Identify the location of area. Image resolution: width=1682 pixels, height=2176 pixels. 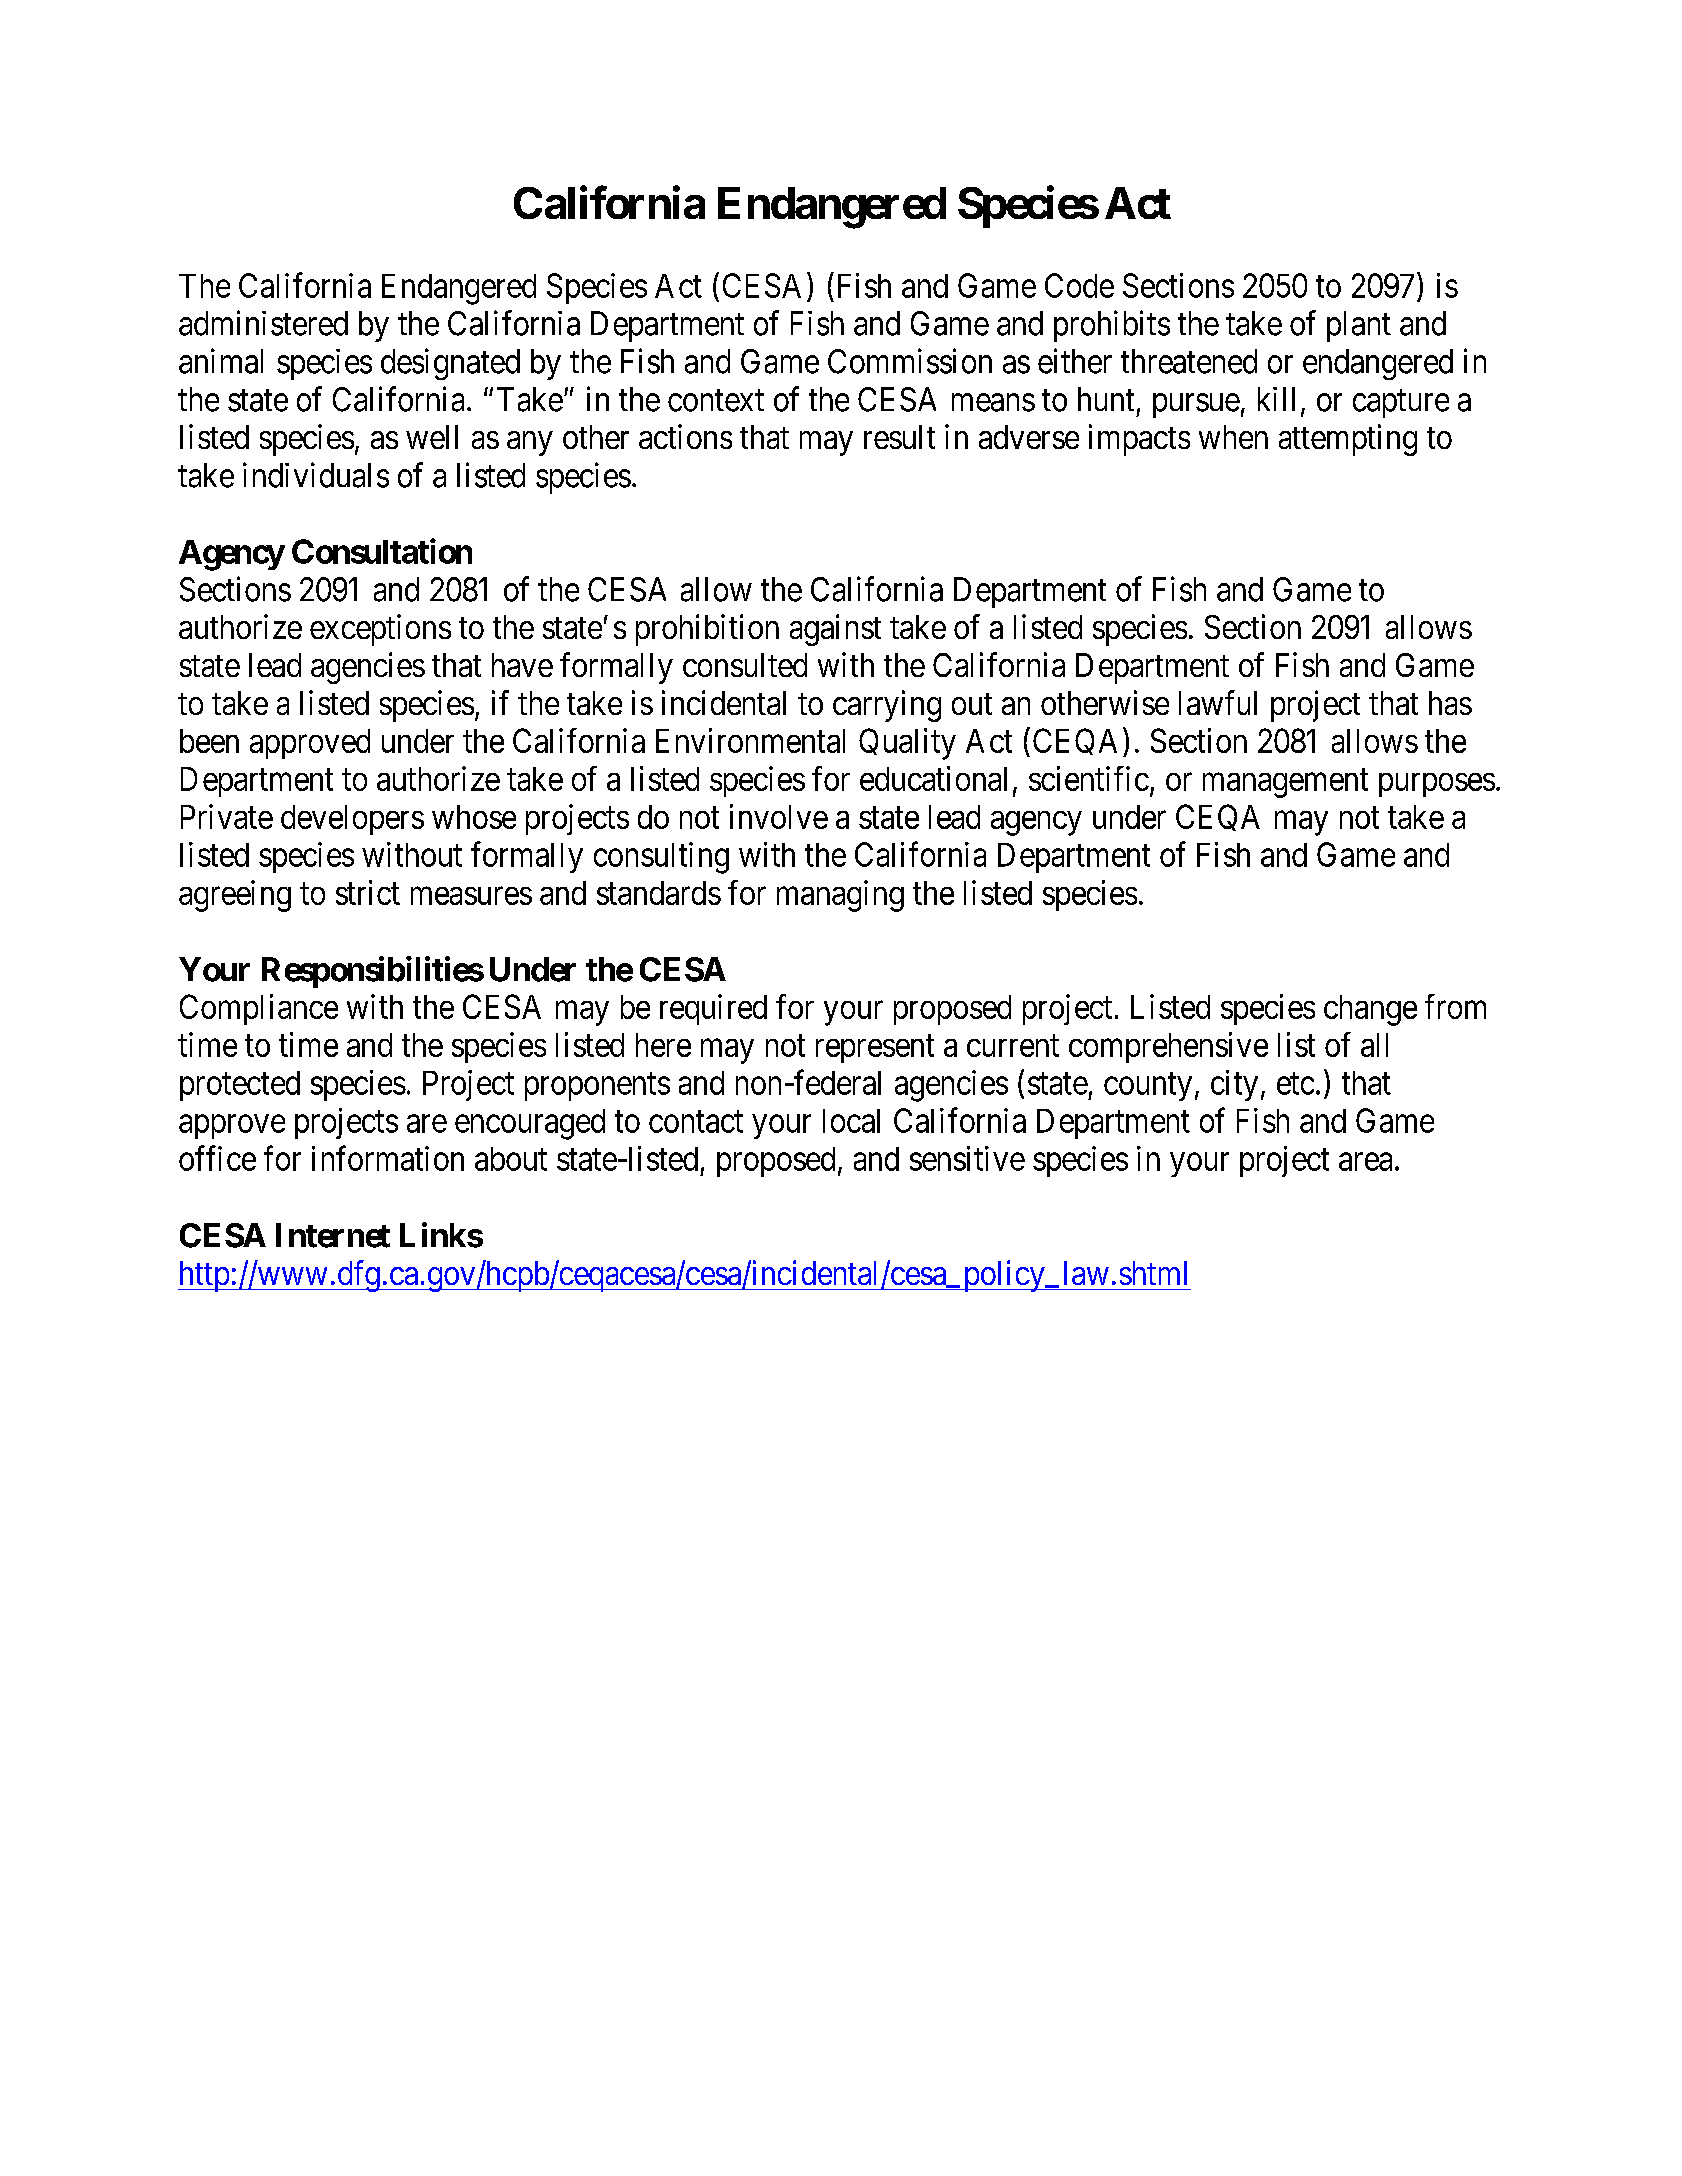
(1365, 1162).
